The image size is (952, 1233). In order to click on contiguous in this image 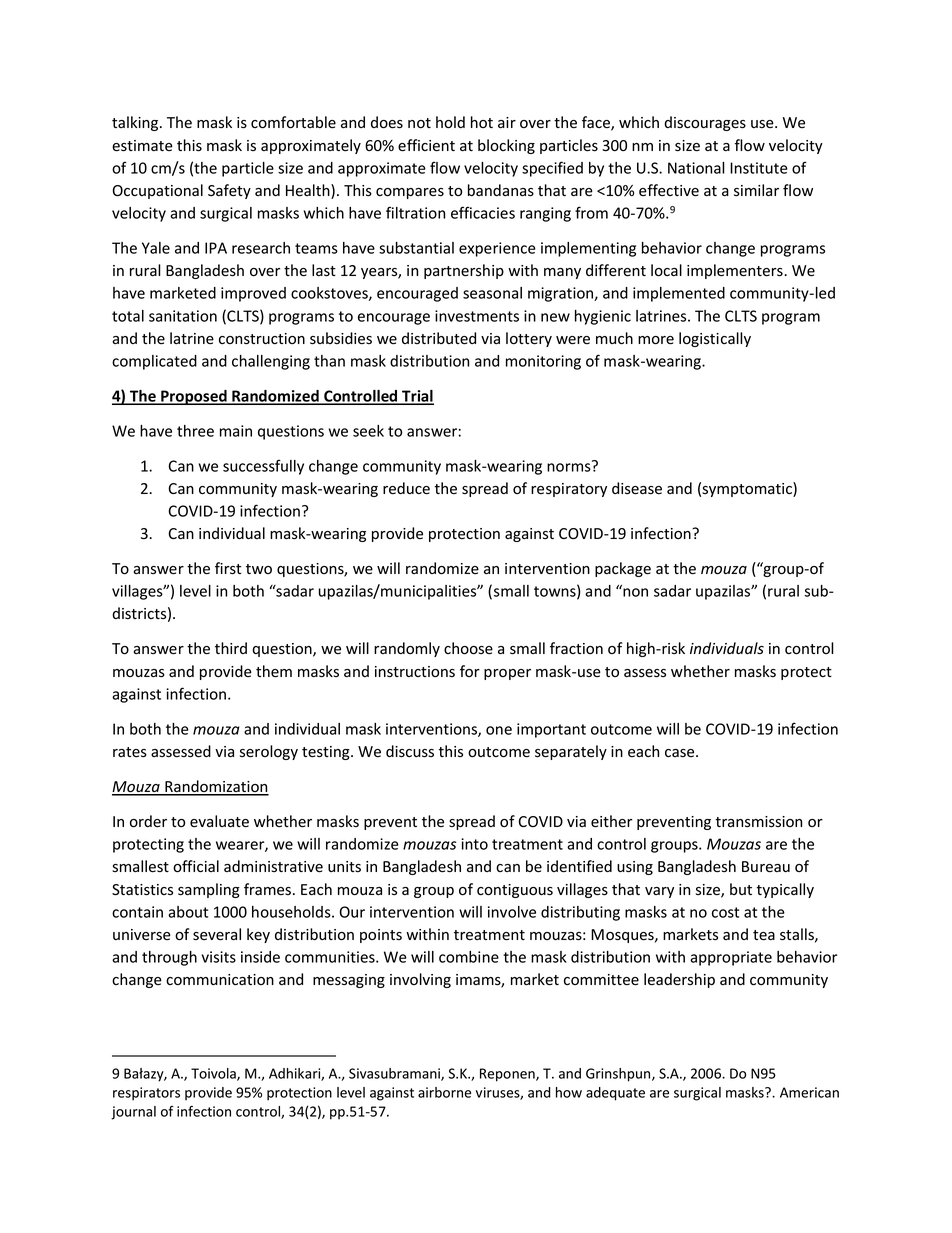, I will do `click(515, 891)`.
